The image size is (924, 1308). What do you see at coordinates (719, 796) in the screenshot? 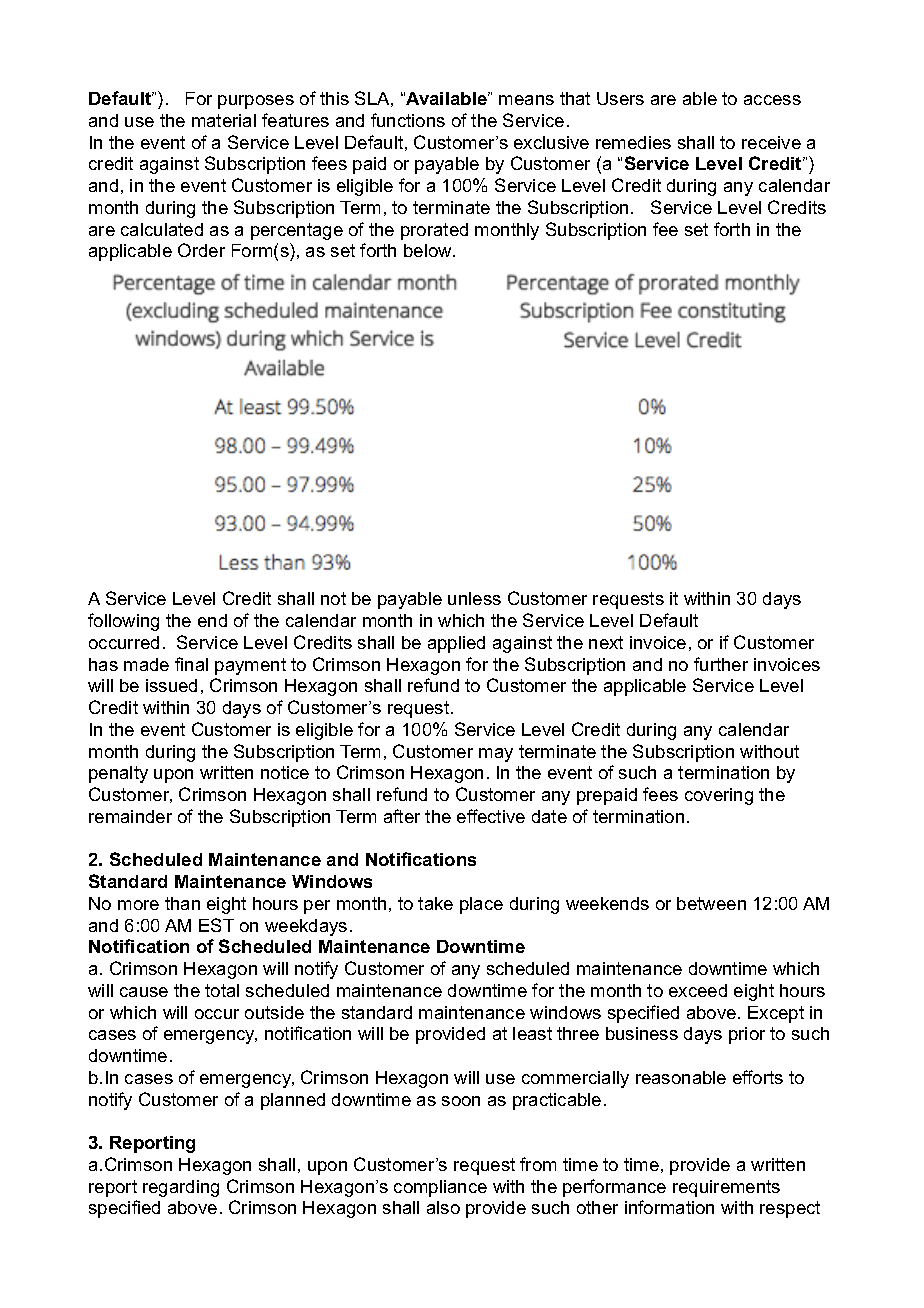
I see `covering` at bounding box center [719, 796].
